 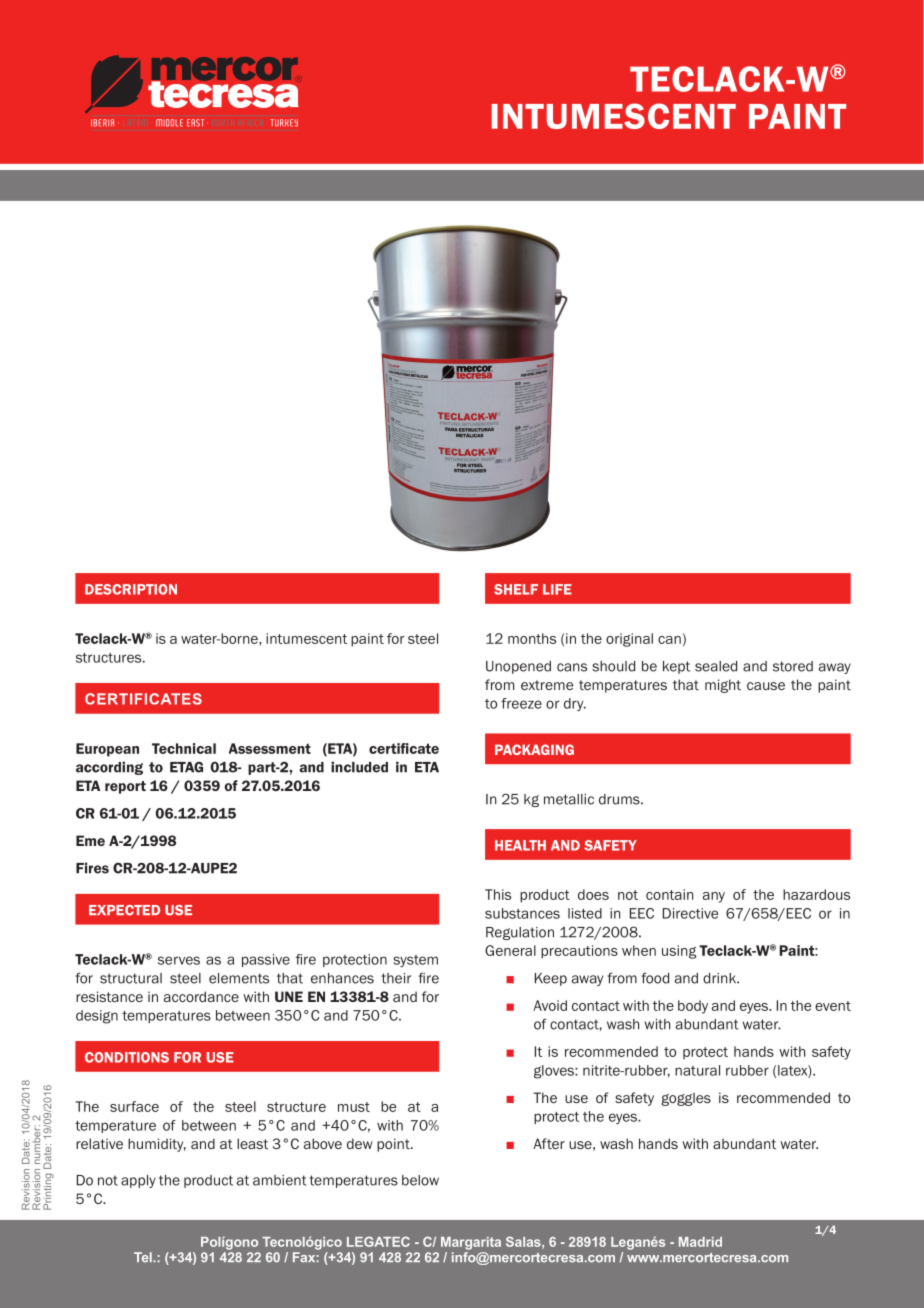 What do you see at coordinates (144, 1257) in the image?
I see `Tel` at bounding box center [144, 1257].
